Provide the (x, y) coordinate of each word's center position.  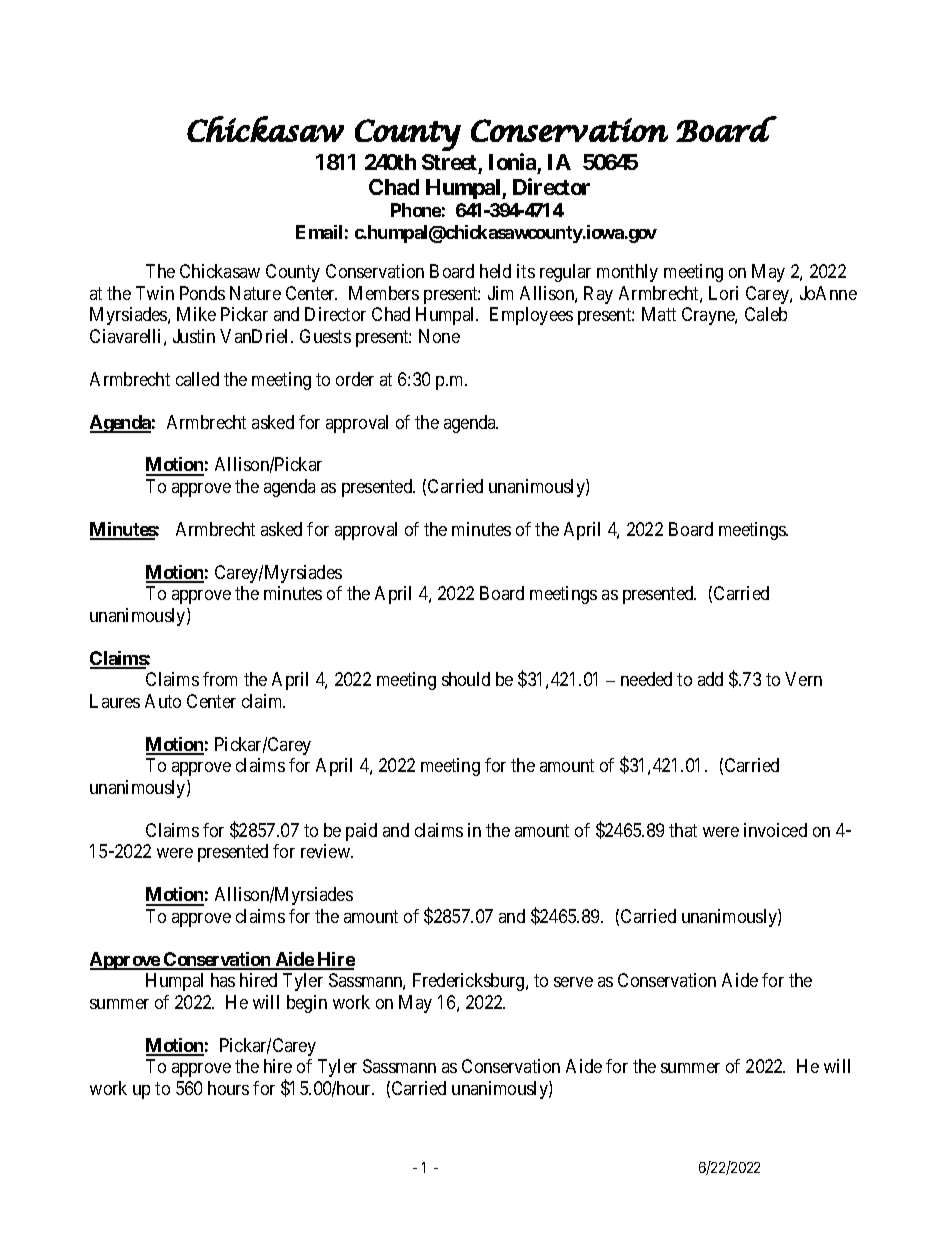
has (223, 980)
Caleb (766, 314)
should (466, 679)
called (197, 379)
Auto (163, 701)
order (355, 379)
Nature (255, 293)
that (683, 830)
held (495, 271)
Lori (723, 293)
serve (573, 982)
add (710, 679)
